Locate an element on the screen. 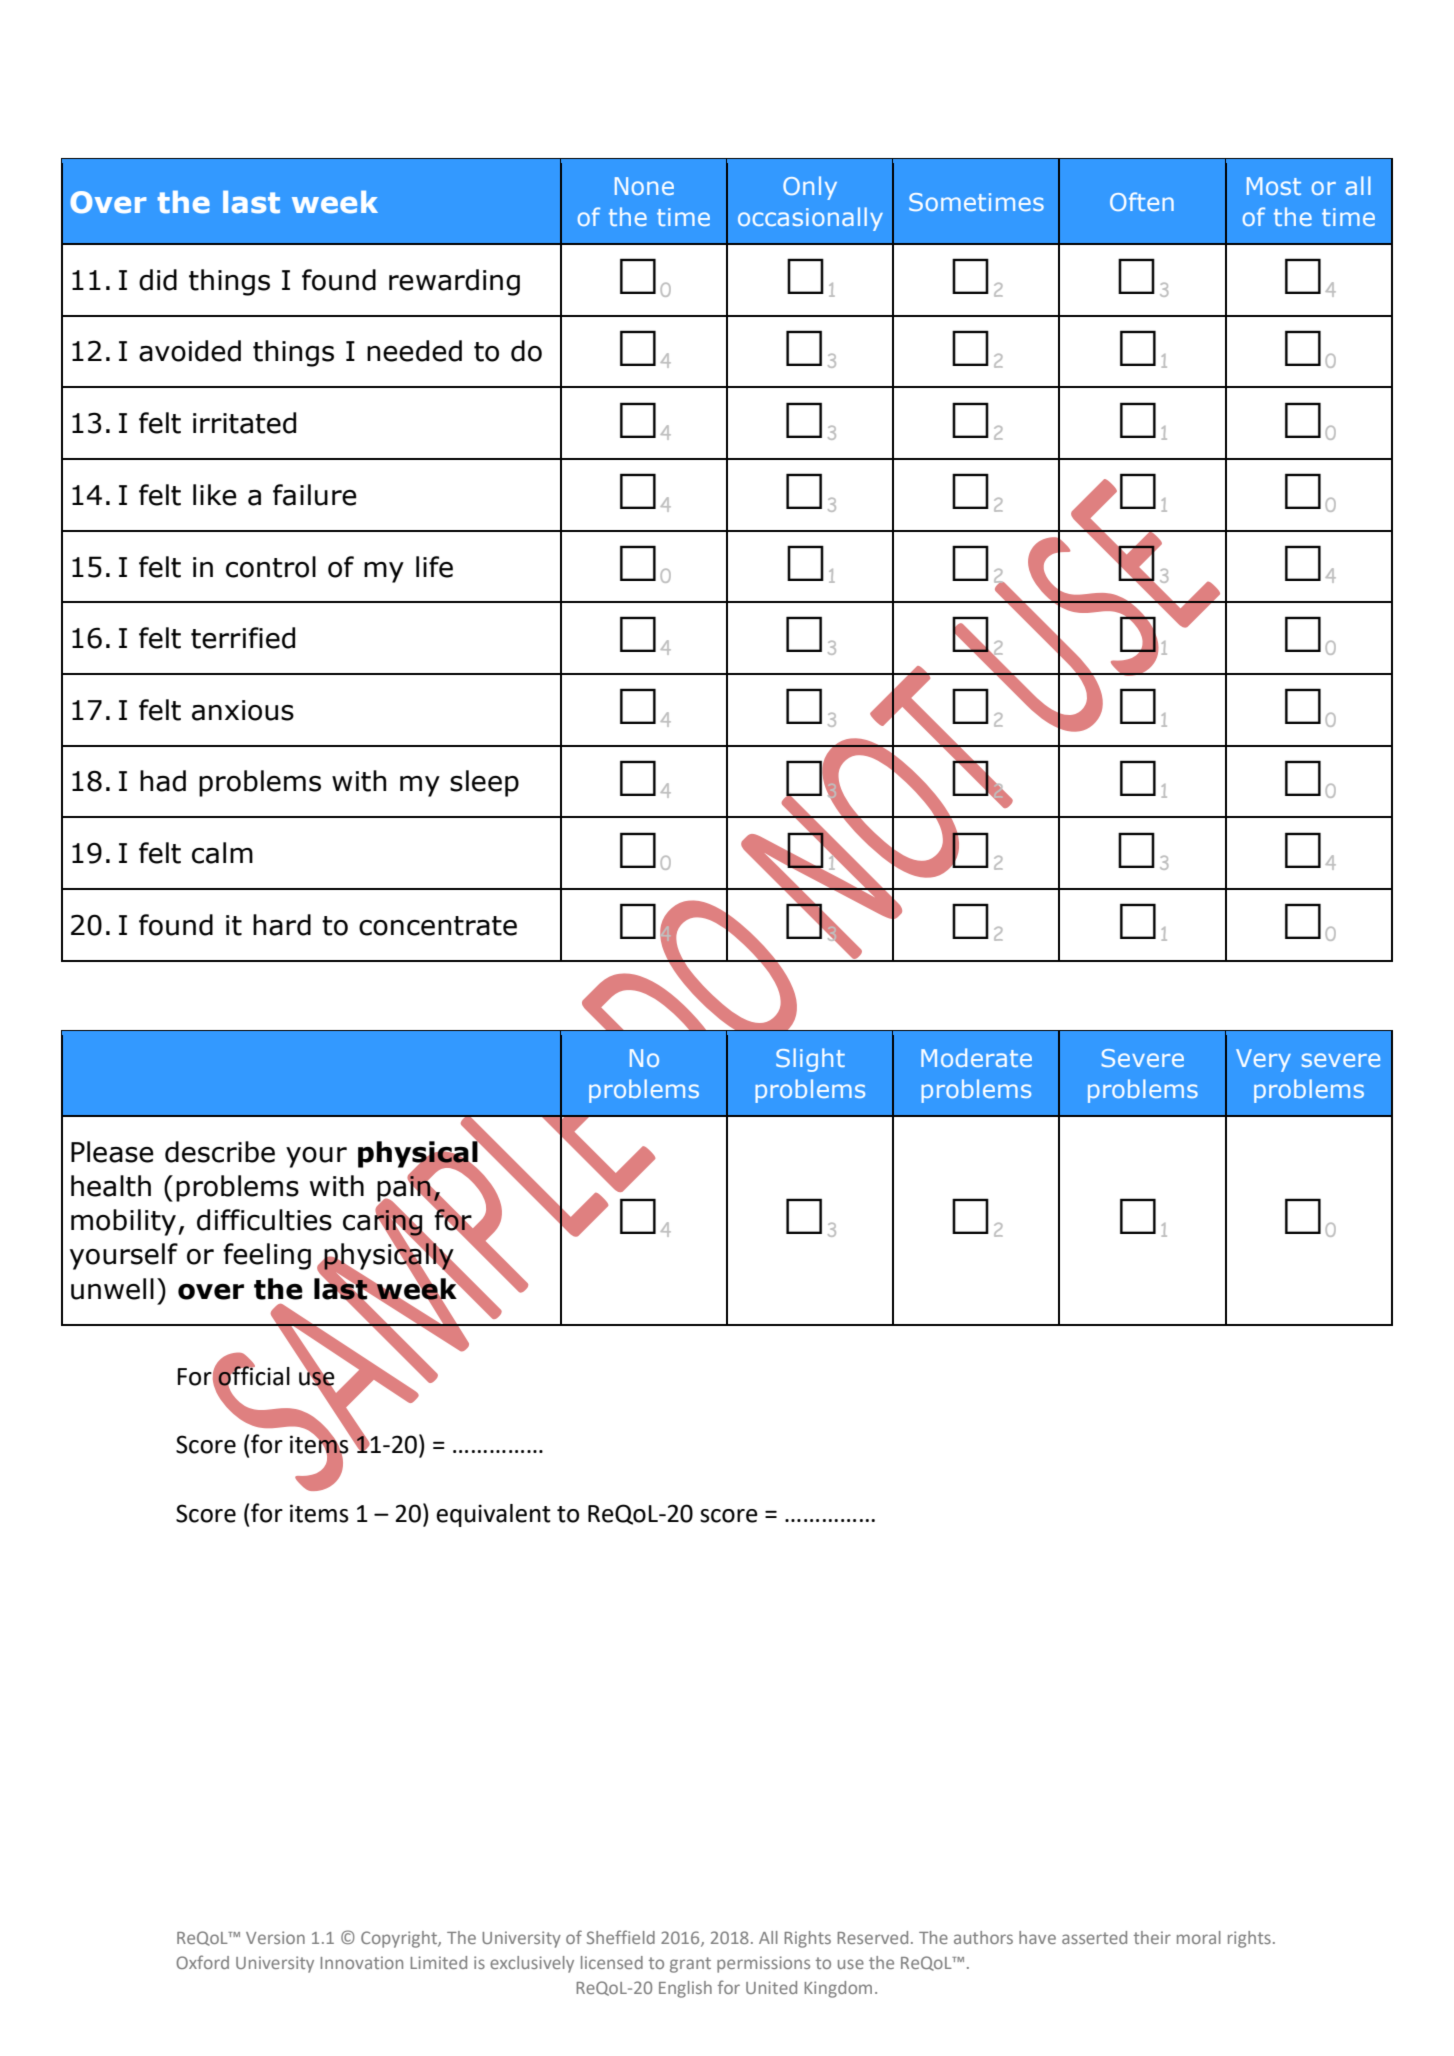 The image size is (1454, 2056). their is located at coordinates (1152, 1937).
